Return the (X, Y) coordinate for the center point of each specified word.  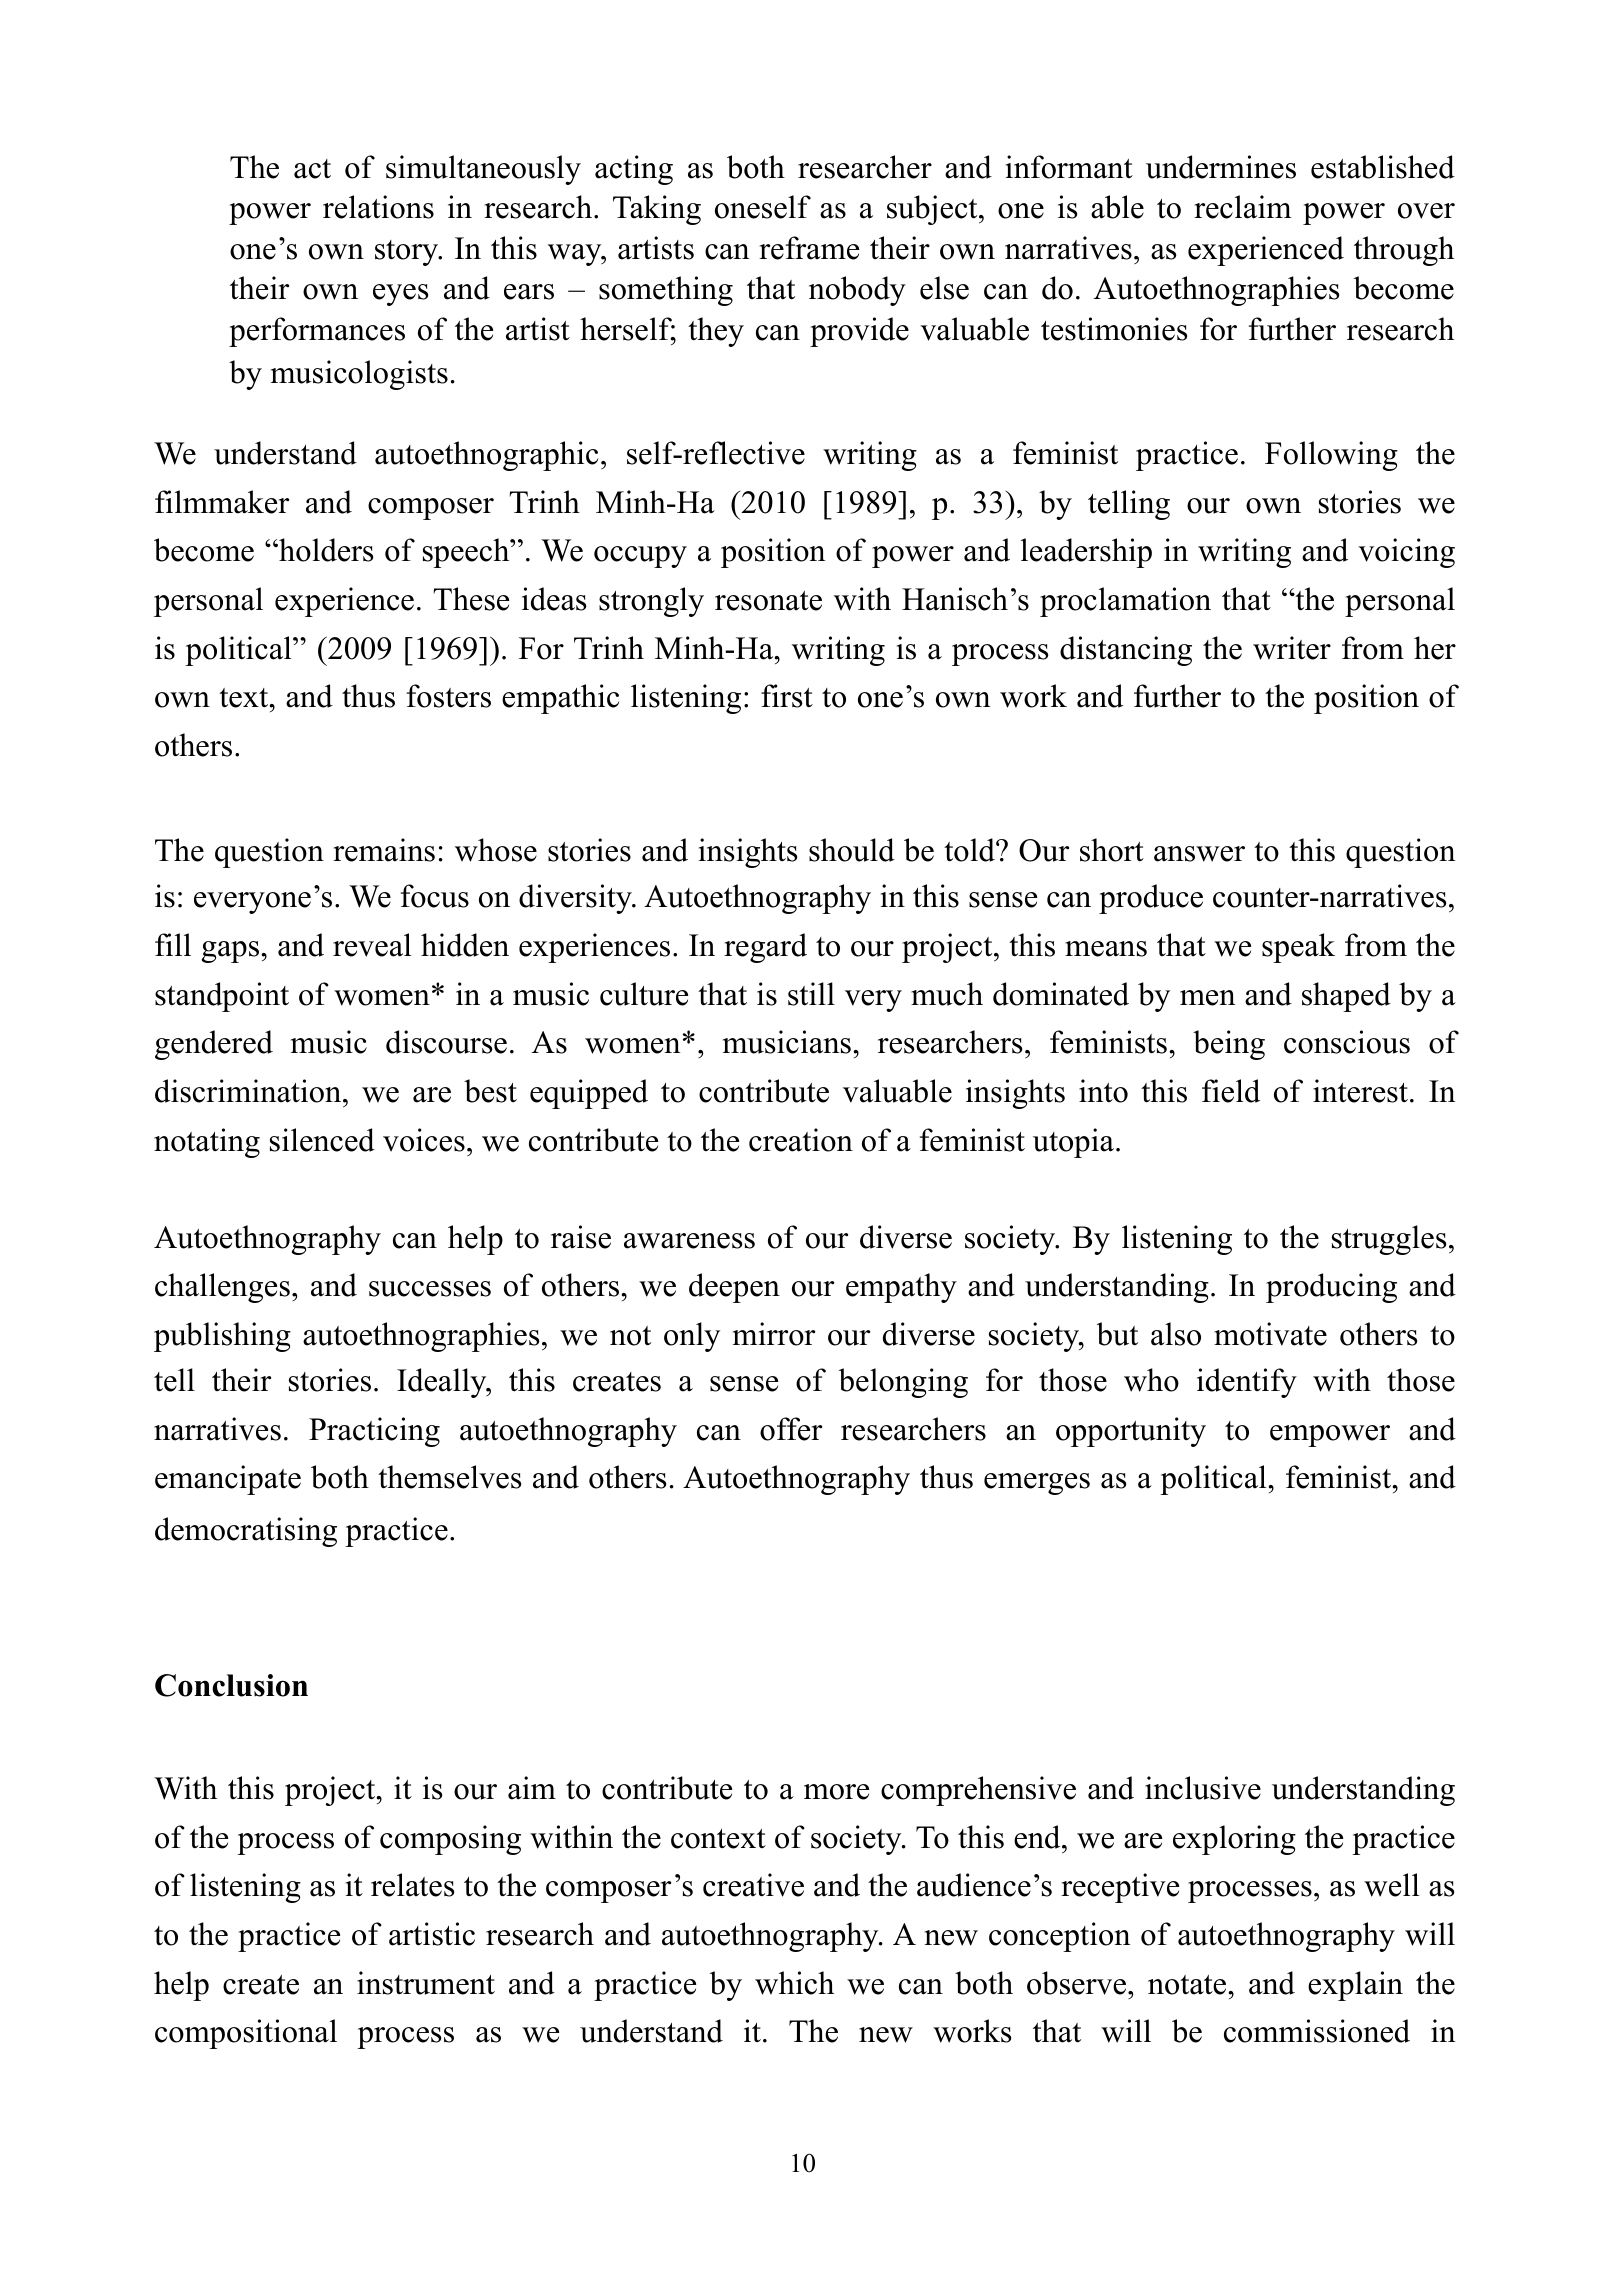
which (794, 1983)
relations (378, 207)
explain (1355, 1986)
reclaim (1242, 207)
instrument (426, 1983)
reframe (809, 248)
